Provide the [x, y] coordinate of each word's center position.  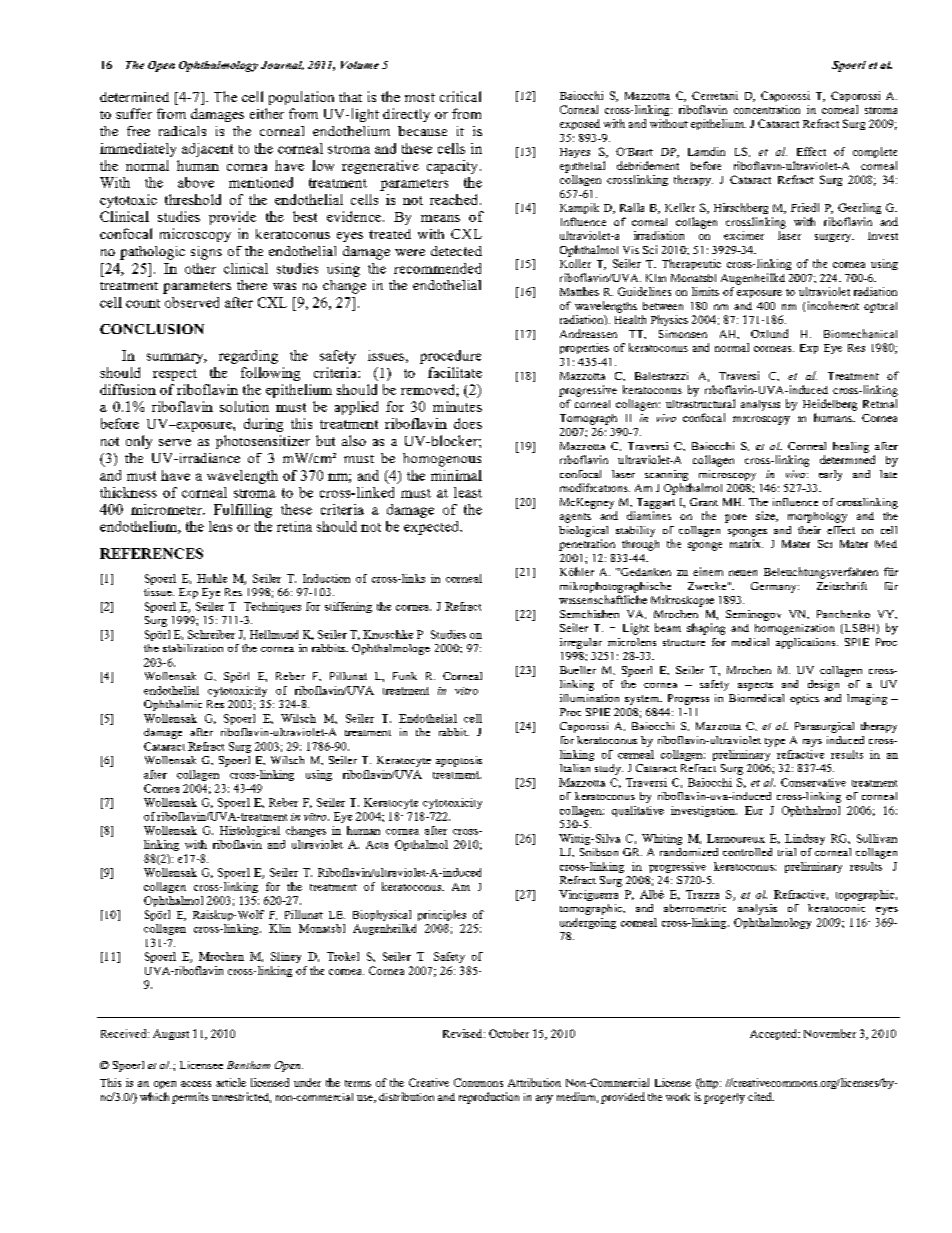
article [231, 1082]
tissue [159, 592]
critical [460, 96]
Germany [775, 587]
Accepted [774, 1034]
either [267, 113]
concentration [767, 109]
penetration [587, 545]
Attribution [534, 1082]
